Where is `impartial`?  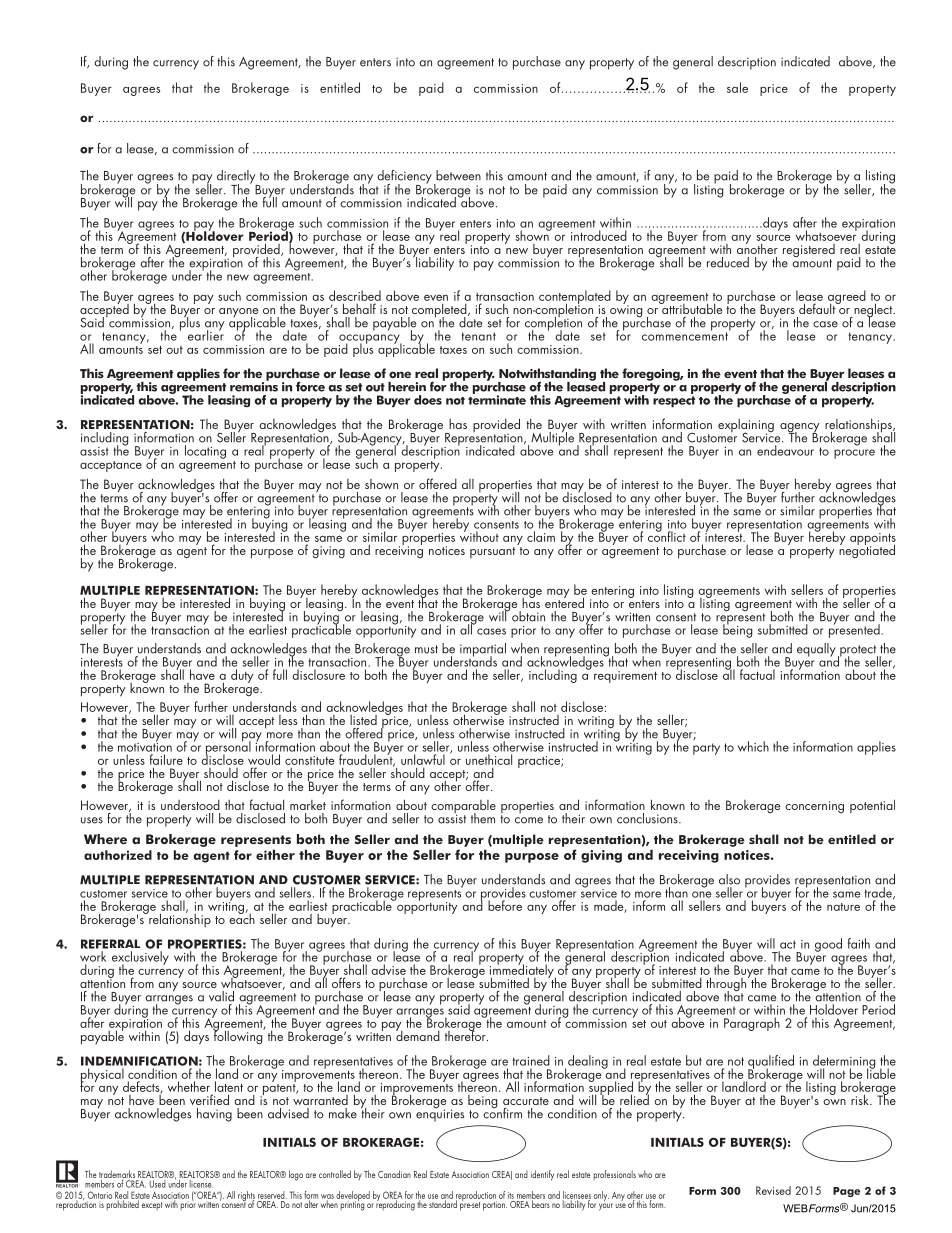 impartial is located at coordinates (483, 651).
